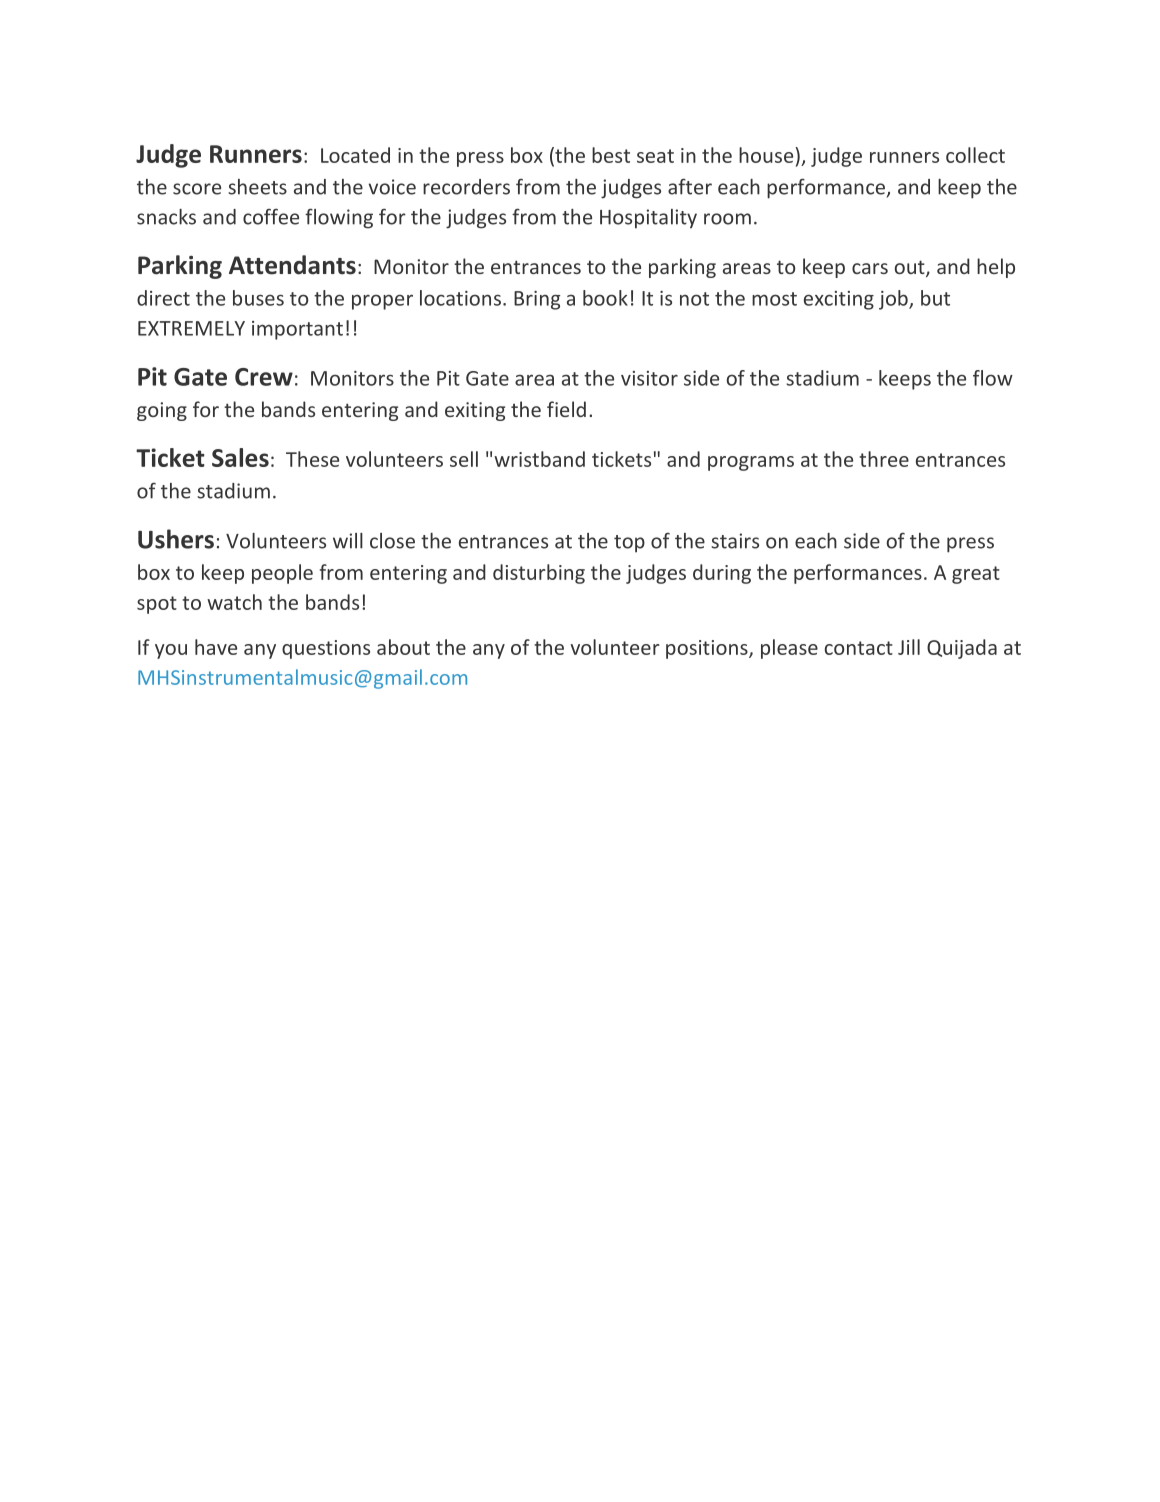  What do you see at coordinates (735, 541) in the document?
I see `stairs` at bounding box center [735, 541].
